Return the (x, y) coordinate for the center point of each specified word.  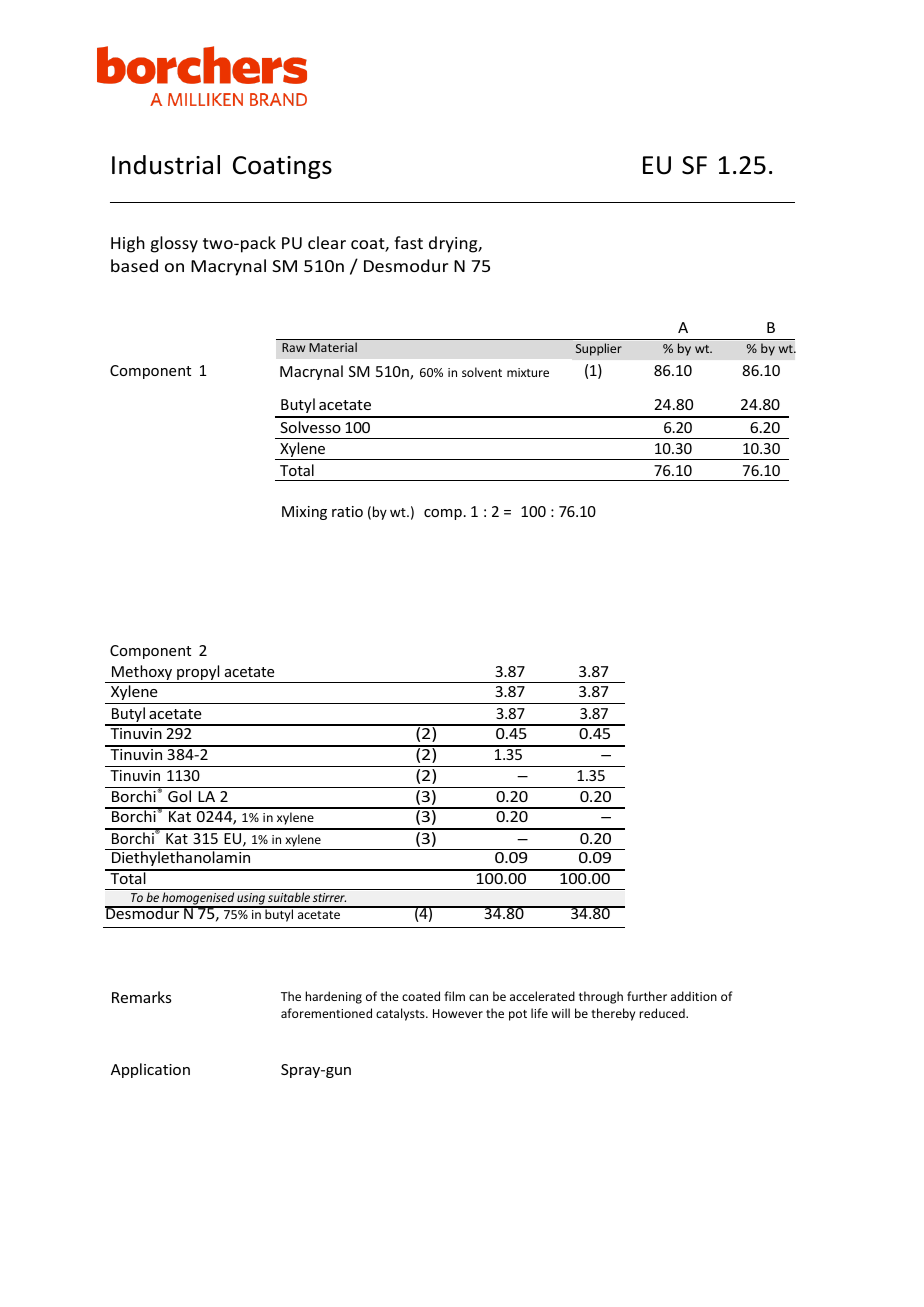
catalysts (401, 1014)
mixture (528, 372)
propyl (198, 674)
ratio (347, 511)
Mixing (304, 513)
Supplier (599, 349)
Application (150, 1070)
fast (408, 242)
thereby (613, 1014)
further (647, 996)
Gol (179, 796)
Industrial (166, 165)
